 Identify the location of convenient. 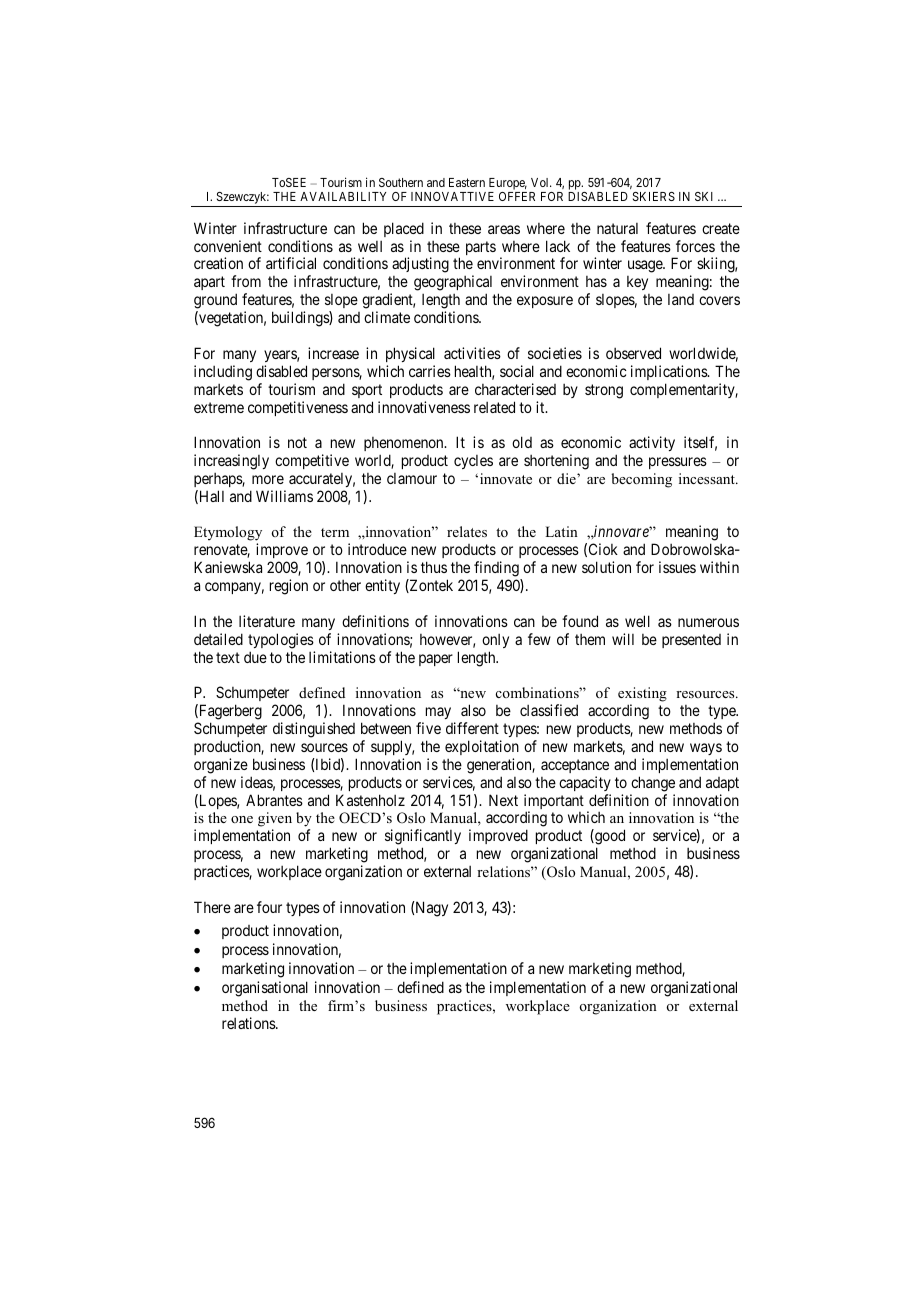
(228, 246).
